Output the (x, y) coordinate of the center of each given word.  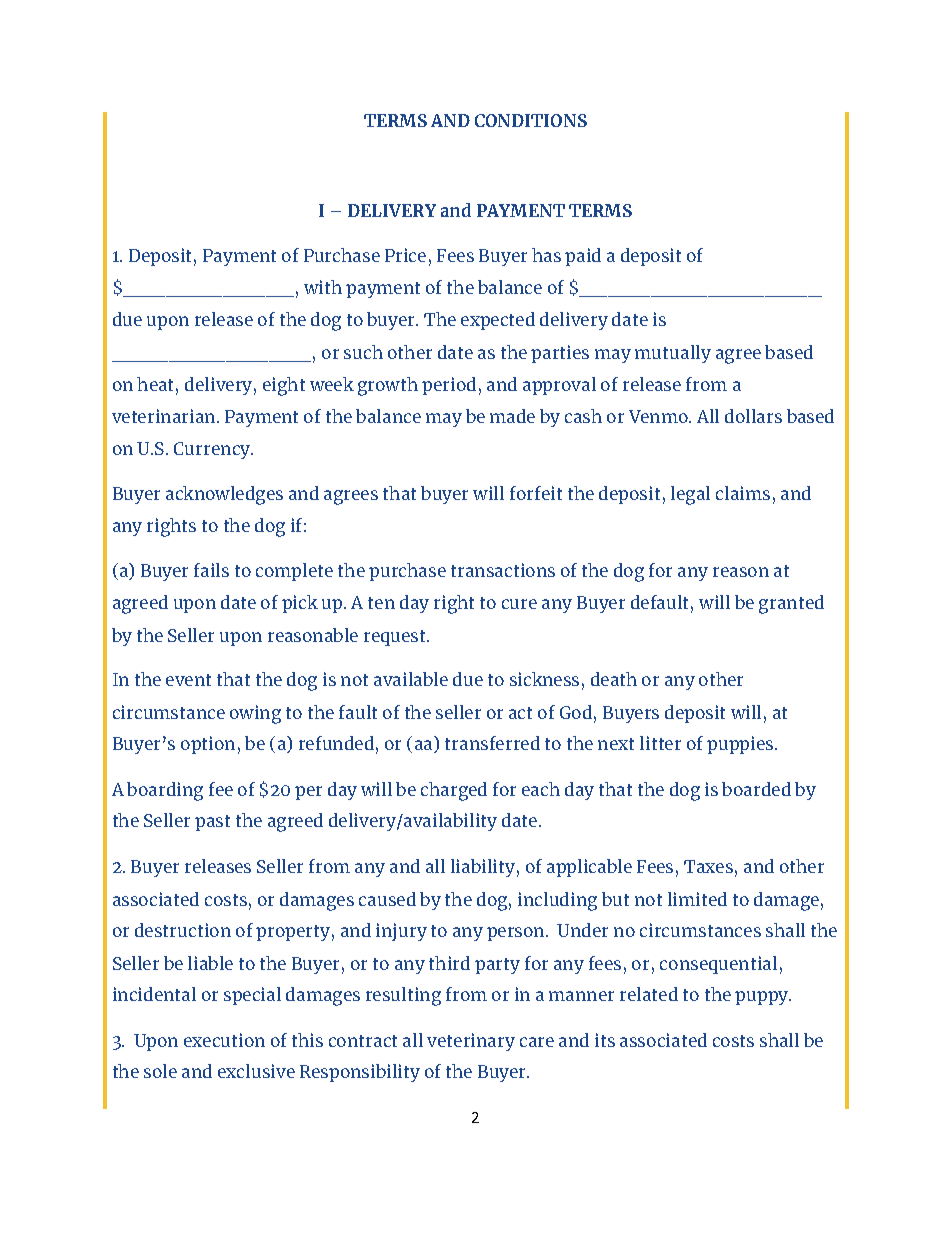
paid (583, 257)
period (449, 386)
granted (791, 604)
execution (224, 1040)
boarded (756, 789)
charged (454, 791)
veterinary (471, 1042)
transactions (503, 570)
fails (211, 570)
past (212, 823)
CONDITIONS (531, 120)
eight (284, 386)
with (323, 287)
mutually (673, 354)
